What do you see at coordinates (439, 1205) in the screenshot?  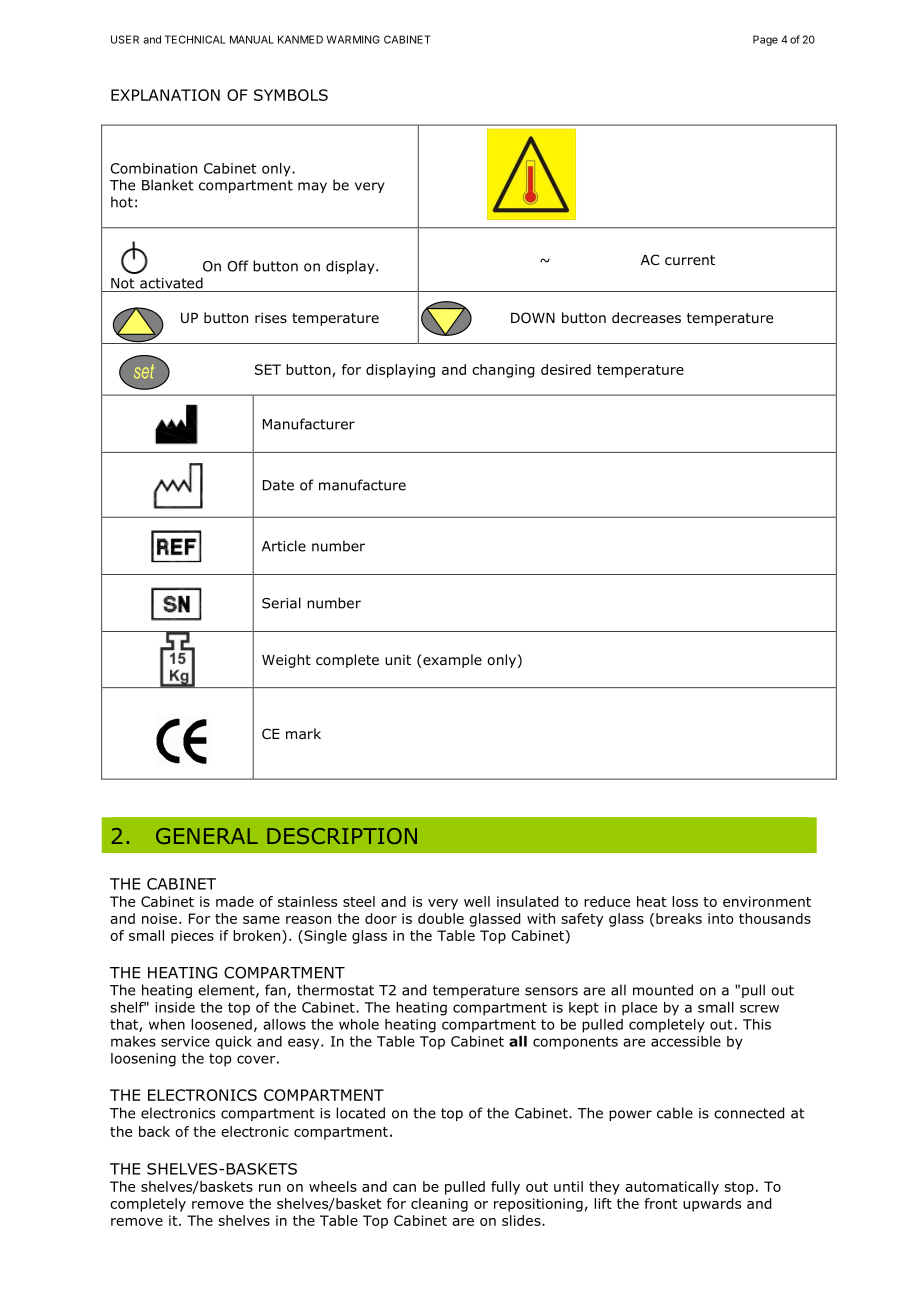 I see `cleaning` at bounding box center [439, 1205].
